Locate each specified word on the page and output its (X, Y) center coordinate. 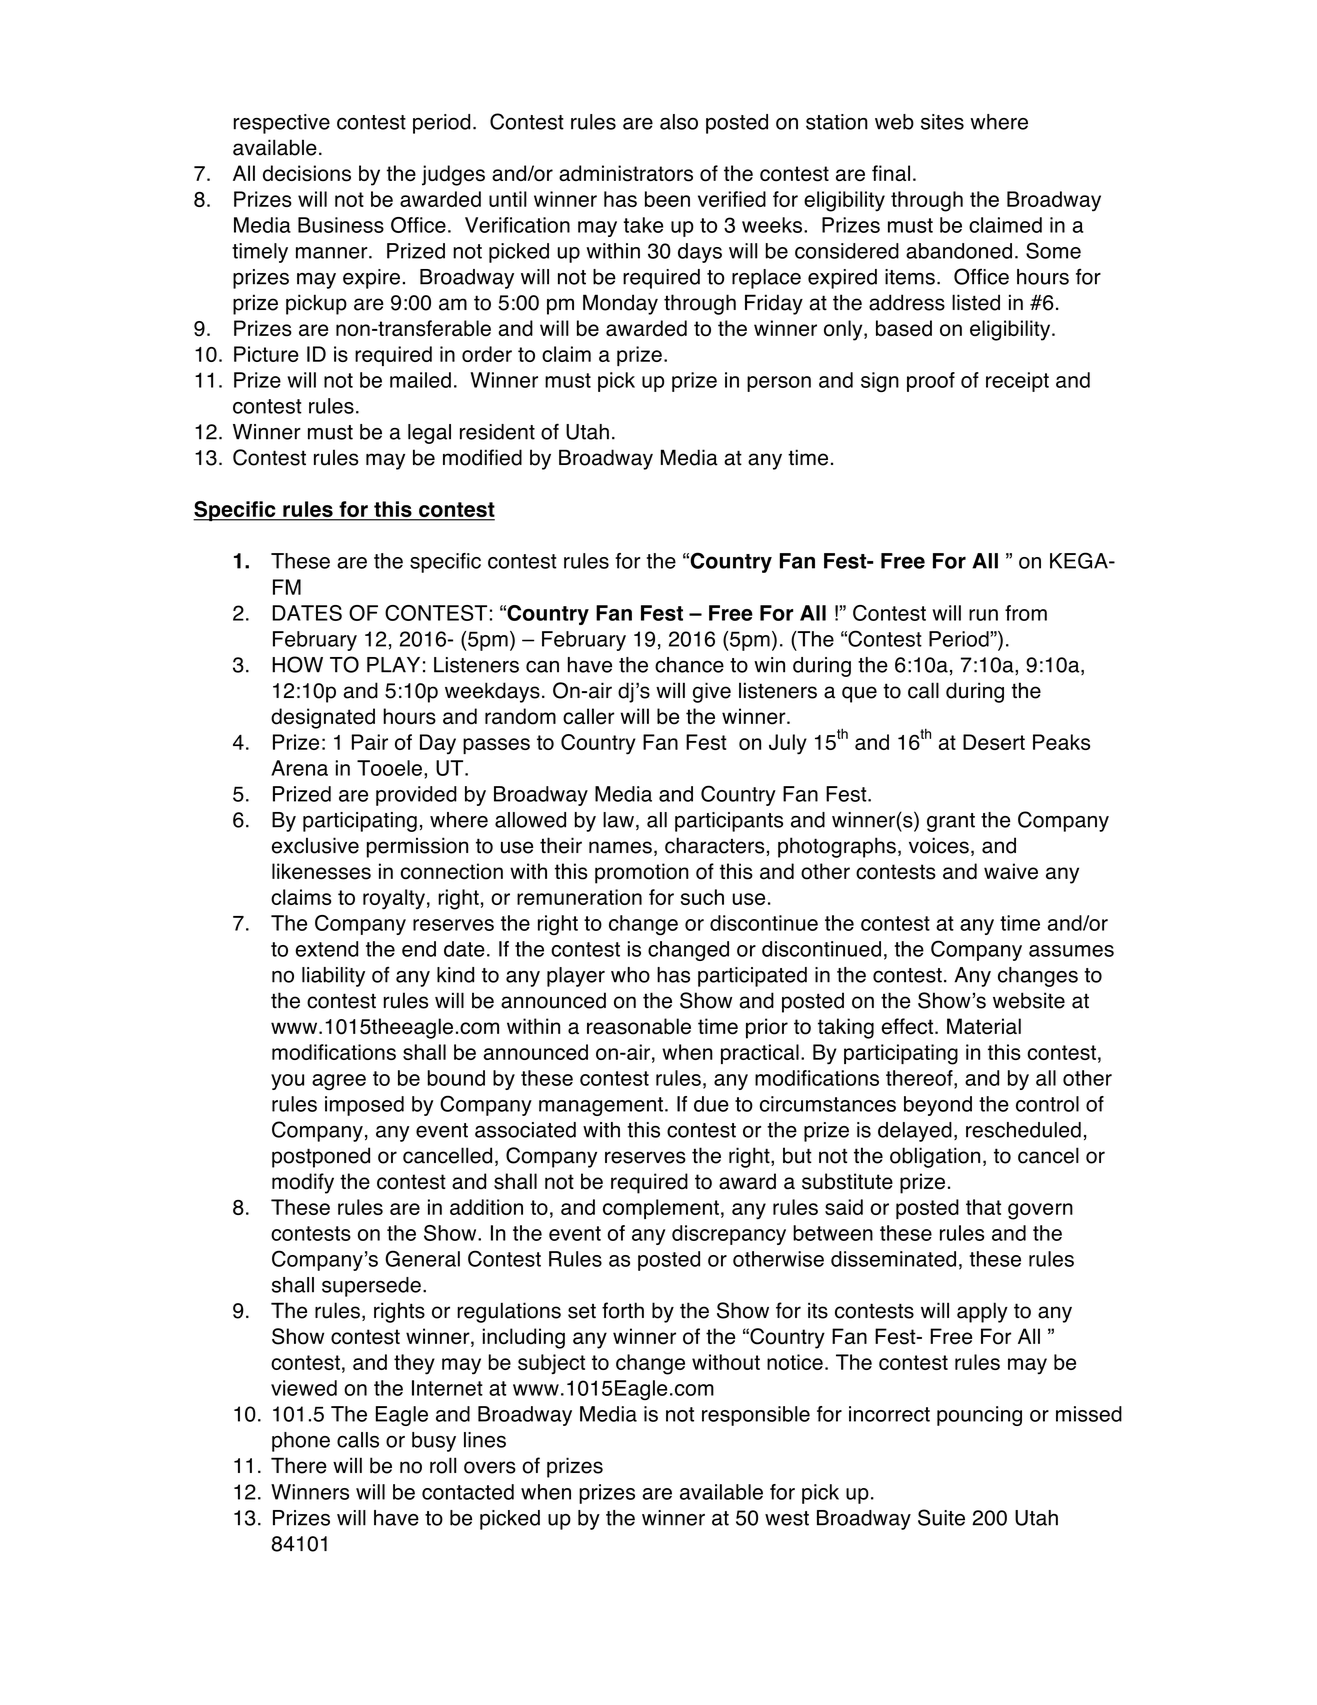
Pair (370, 742)
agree (339, 1082)
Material (984, 1026)
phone (301, 1442)
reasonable (639, 1026)
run (983, 615)
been (667, 199)
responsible (756, 1416)
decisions (307, 173)
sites (942, 122)
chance (689, 665)
